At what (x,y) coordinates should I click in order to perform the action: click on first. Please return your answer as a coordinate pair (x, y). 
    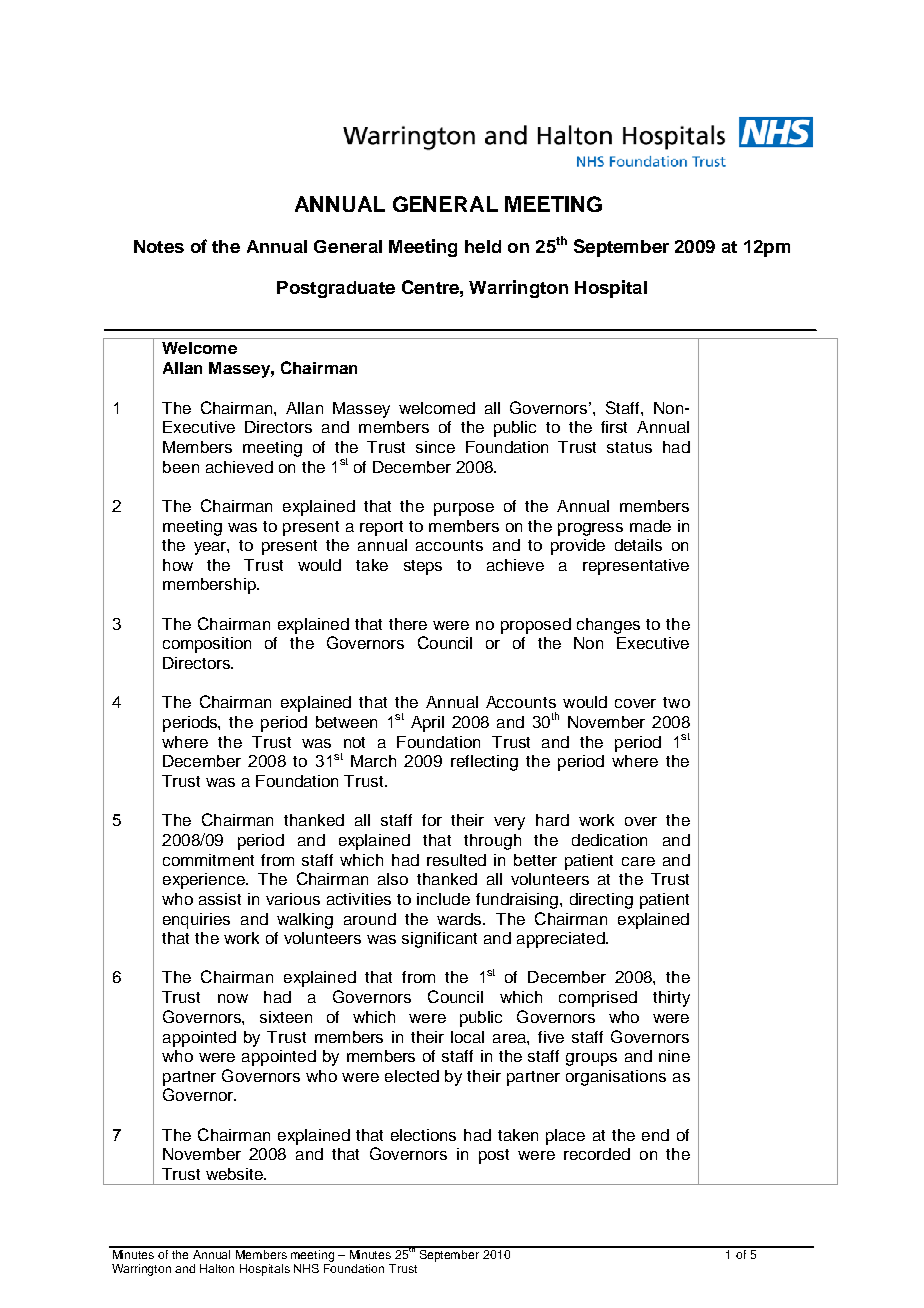
    Looking at the image, I should click on (614, 427).
